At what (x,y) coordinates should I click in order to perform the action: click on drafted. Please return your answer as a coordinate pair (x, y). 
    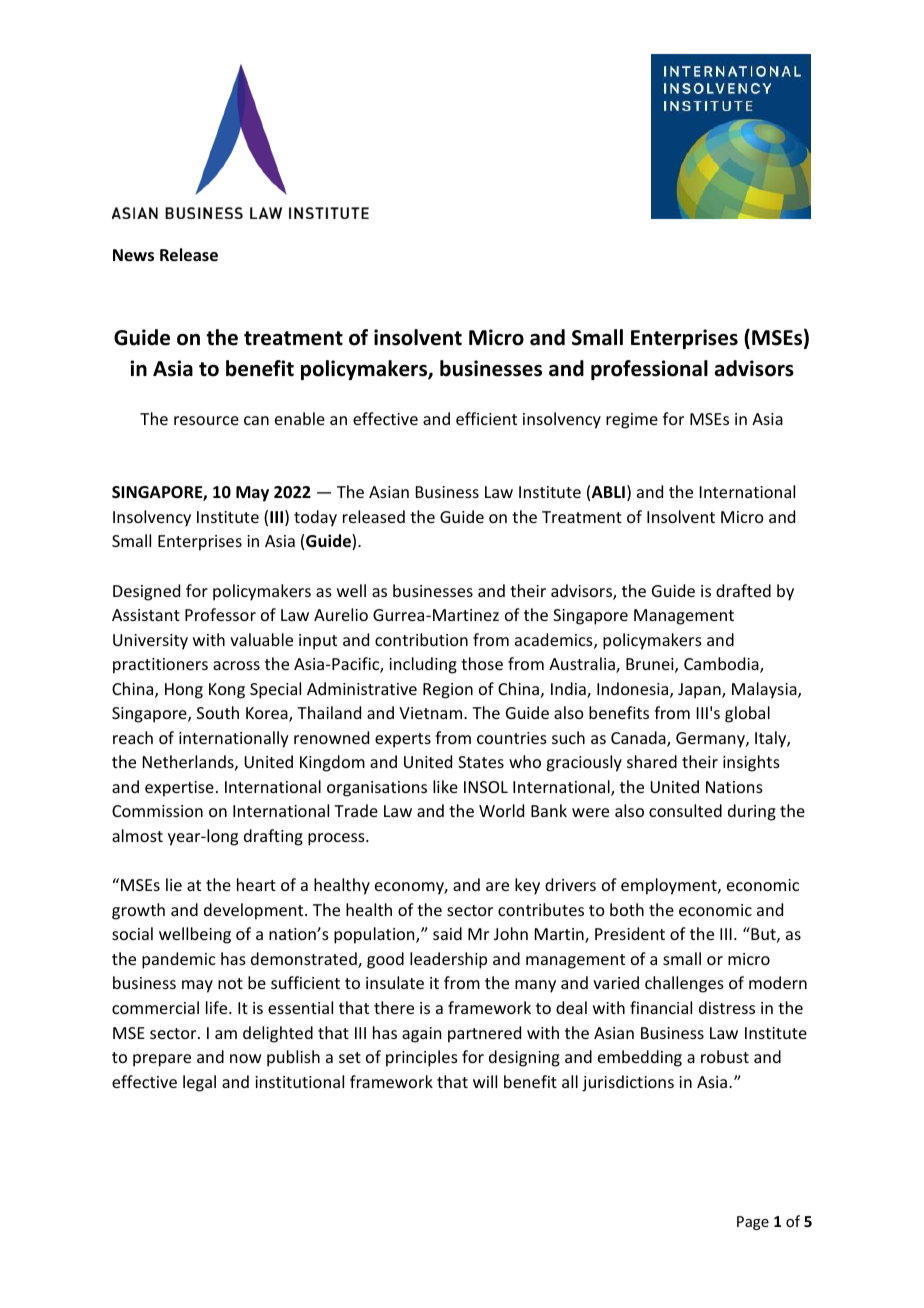
    Looking at the image, I should click on (743, 590).
